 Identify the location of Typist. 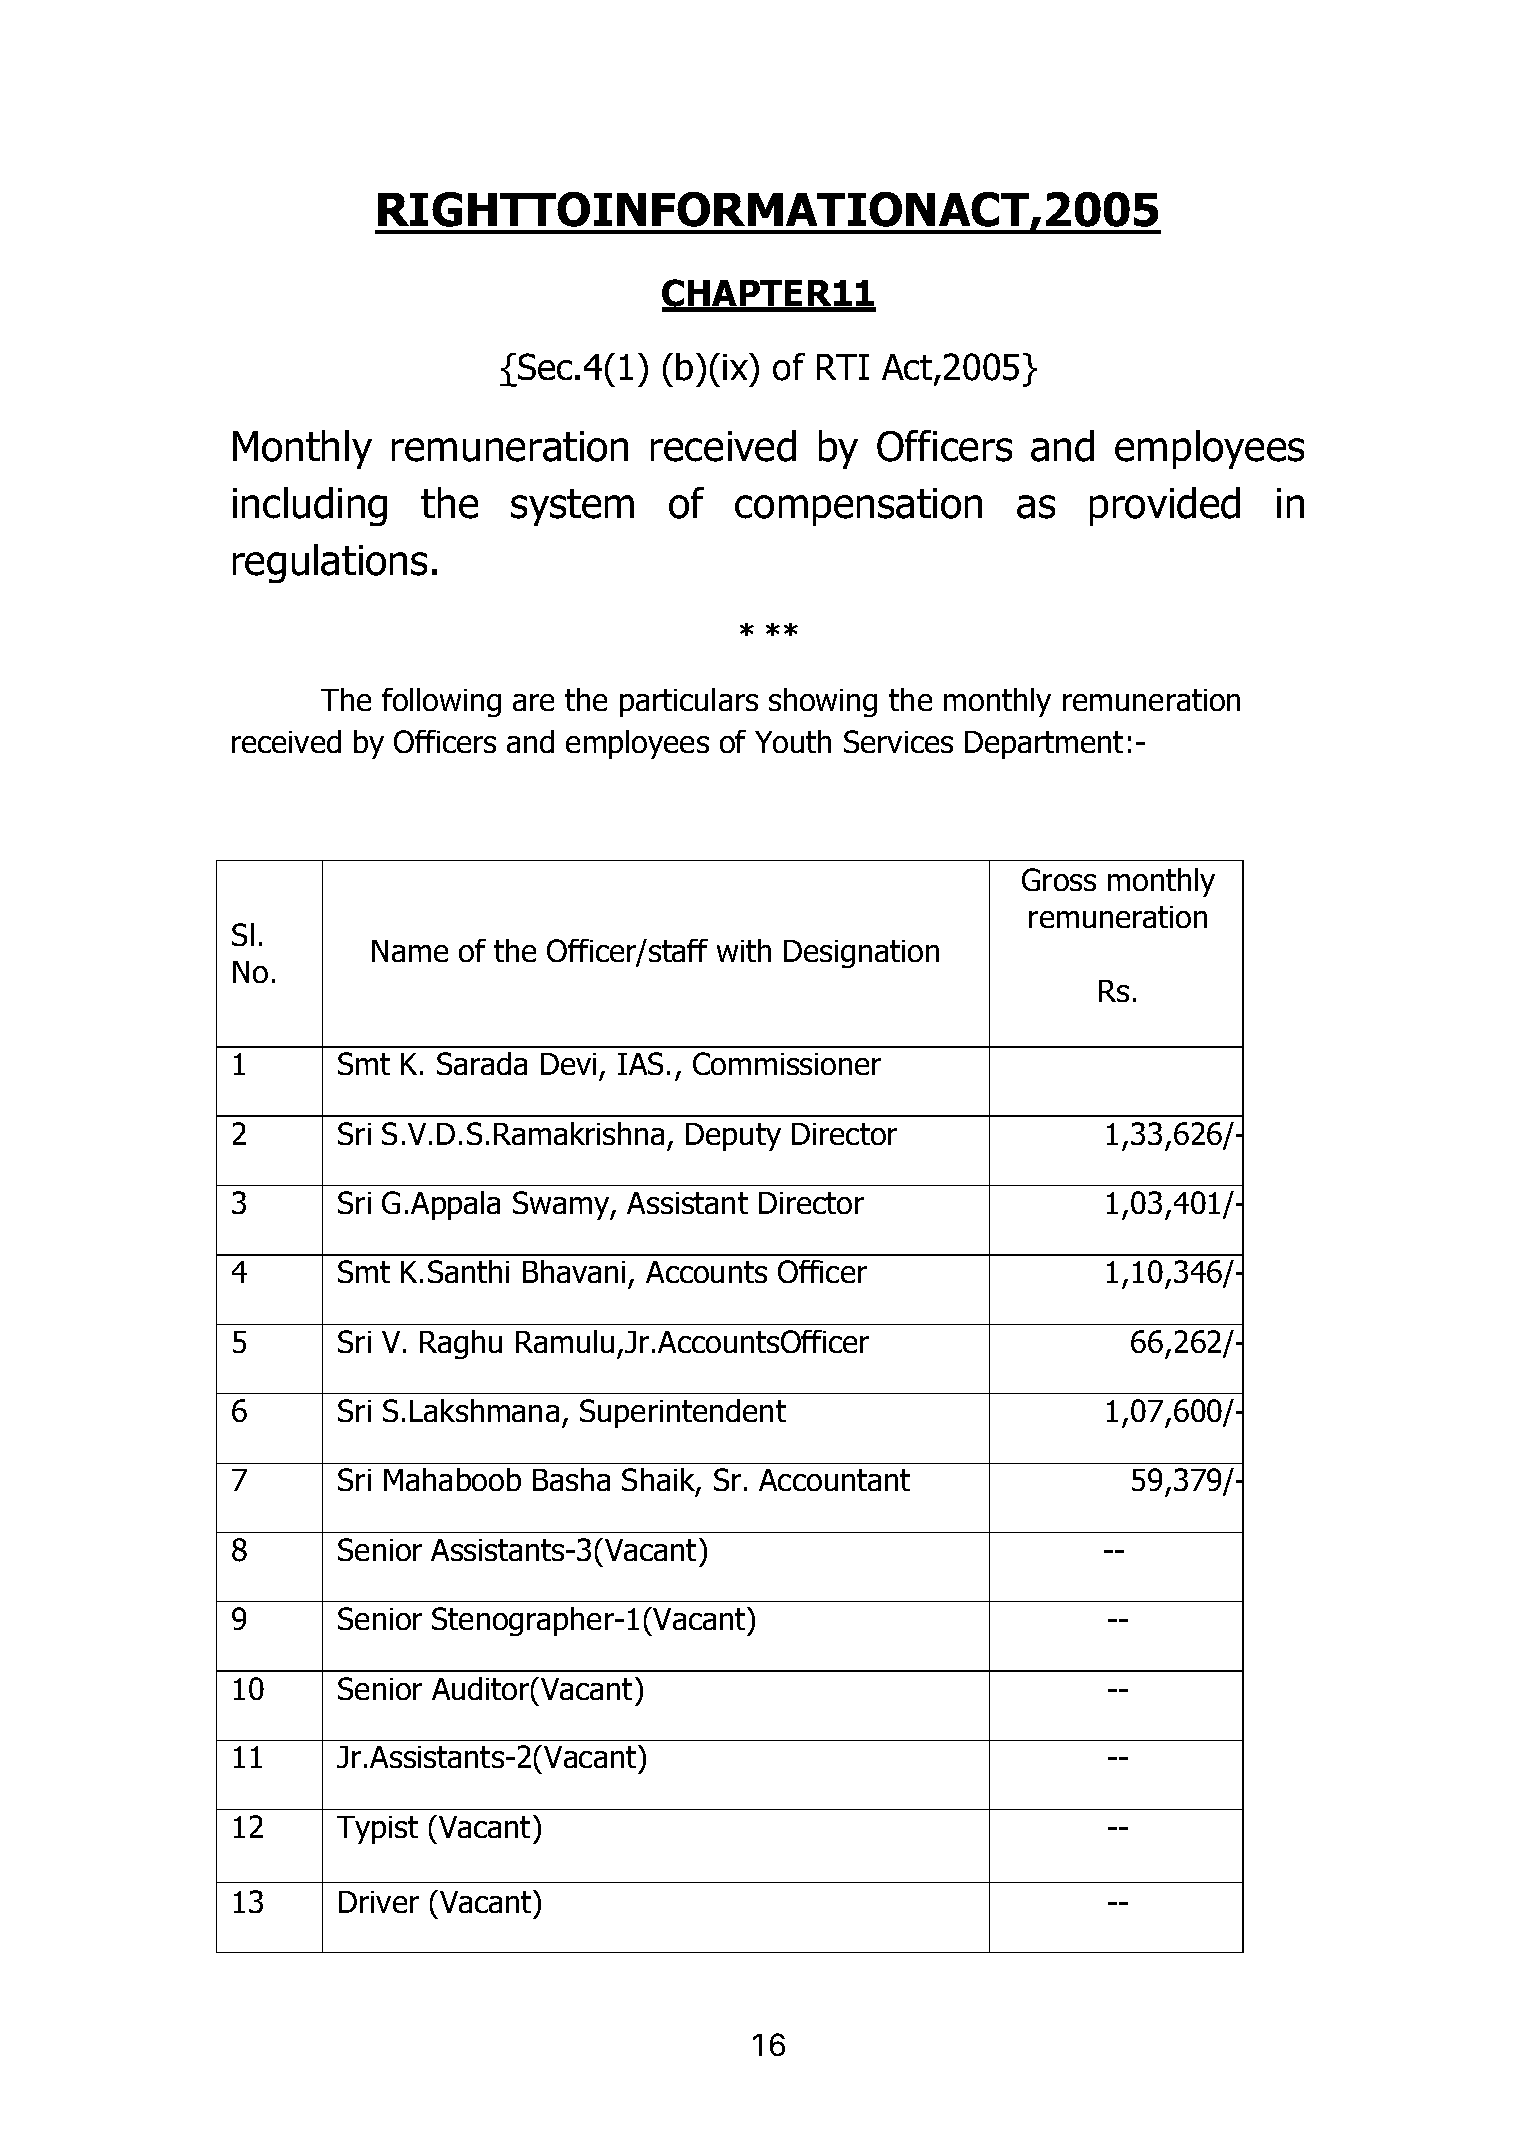
(377, 1830).
